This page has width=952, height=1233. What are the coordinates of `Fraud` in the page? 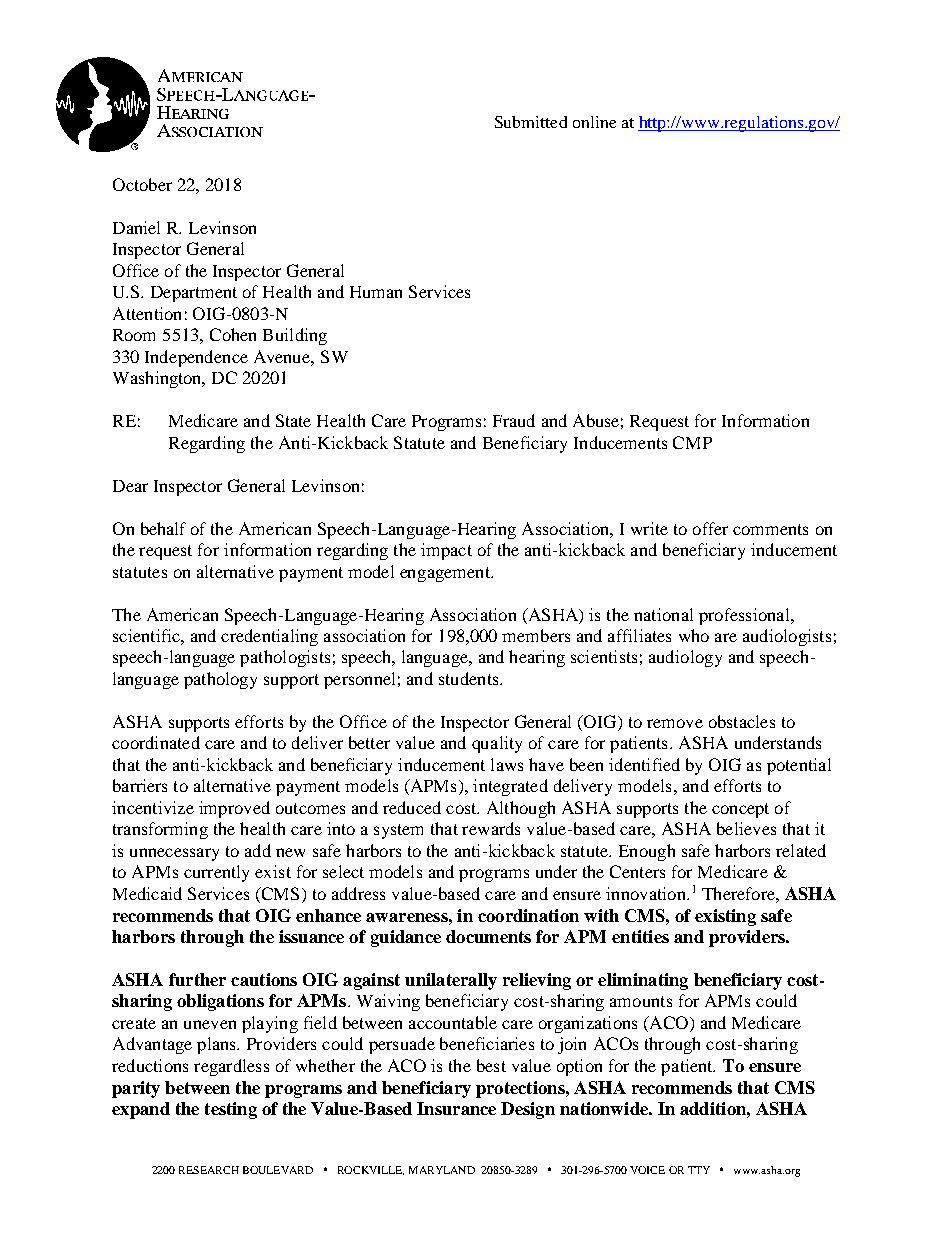 It's located at (514, 420).
